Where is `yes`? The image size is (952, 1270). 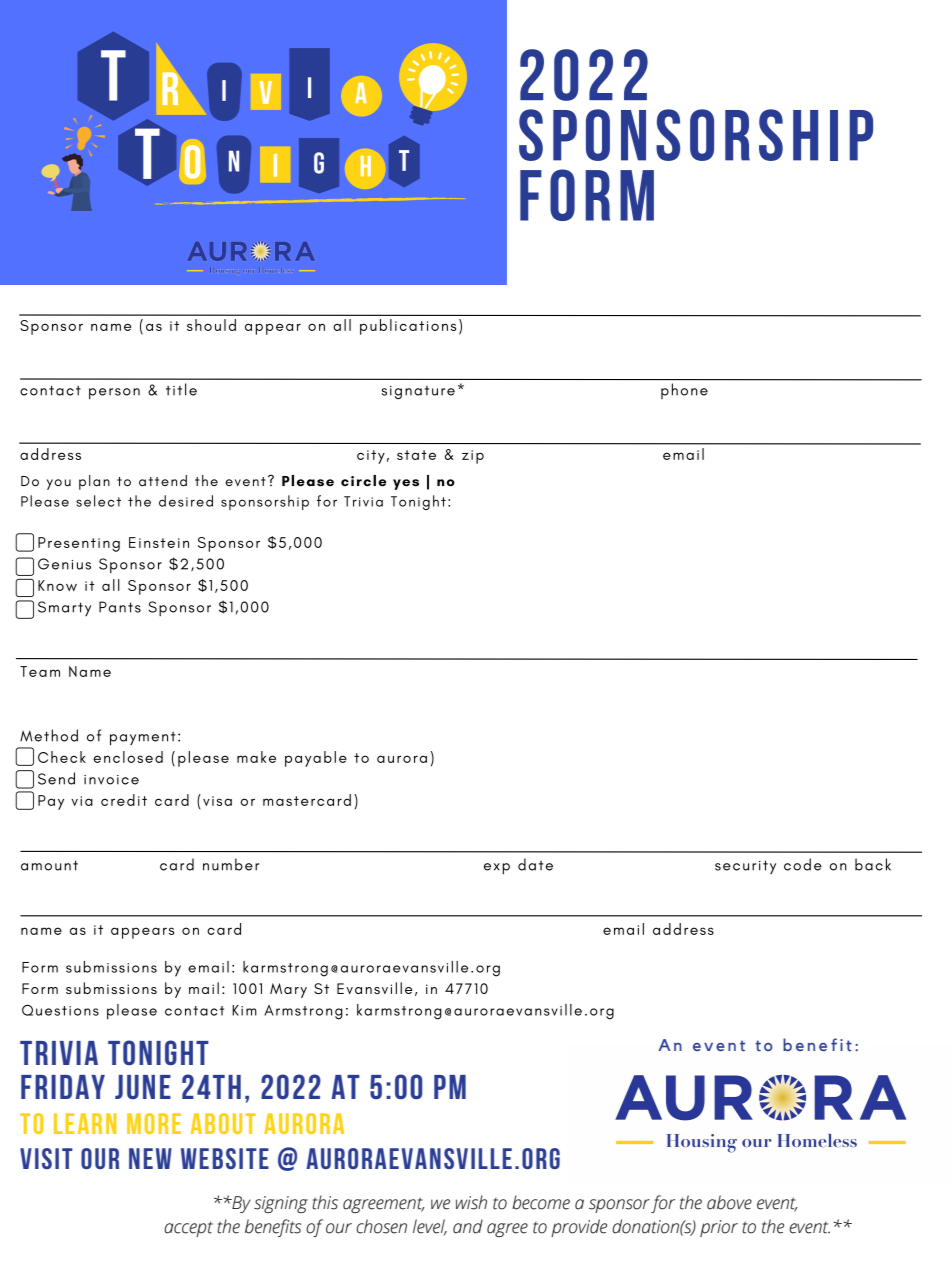 yes is located at coordinates (406, 484).
